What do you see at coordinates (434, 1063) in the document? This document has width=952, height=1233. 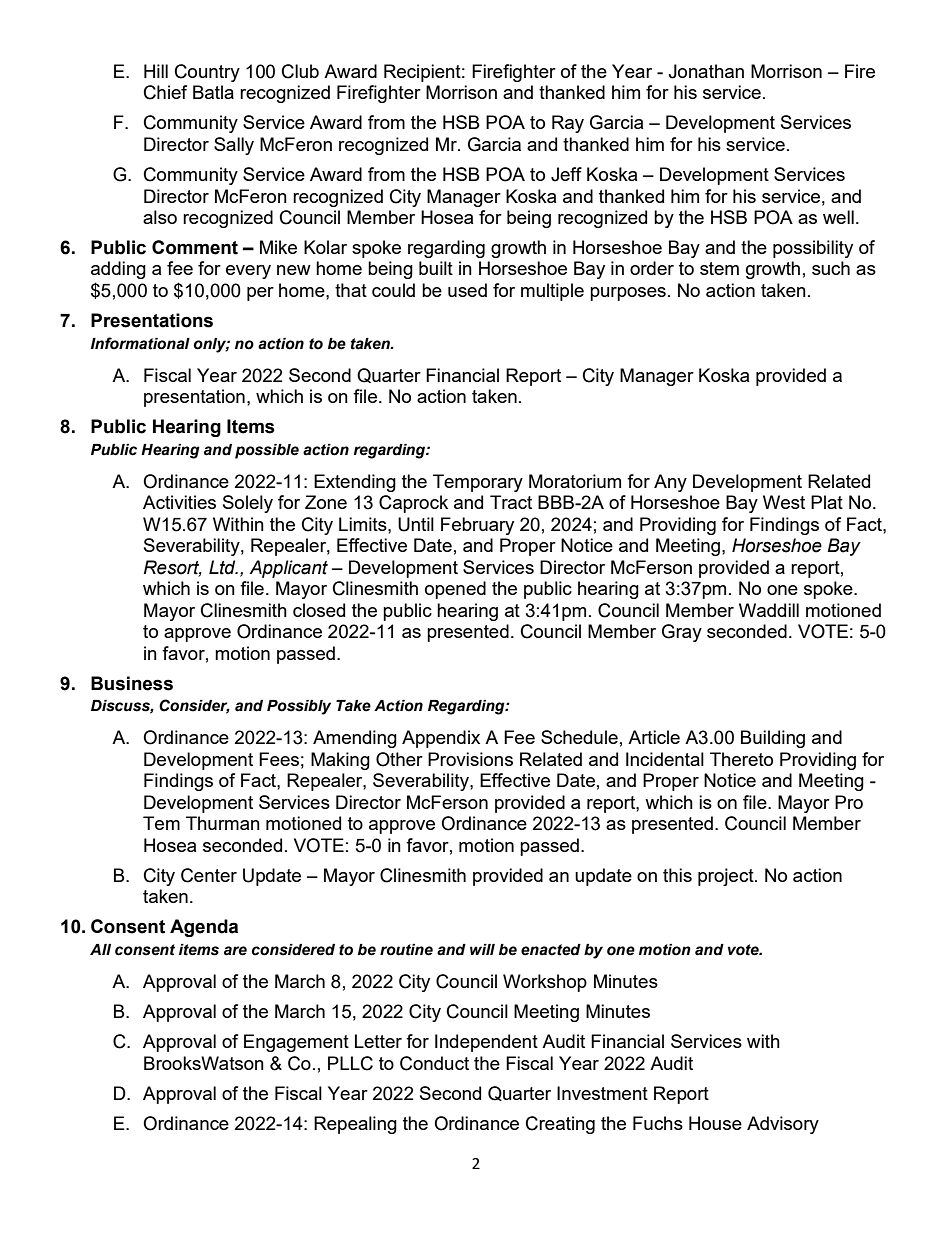 I see `Conduct` at bounding box center [434, 1063].
